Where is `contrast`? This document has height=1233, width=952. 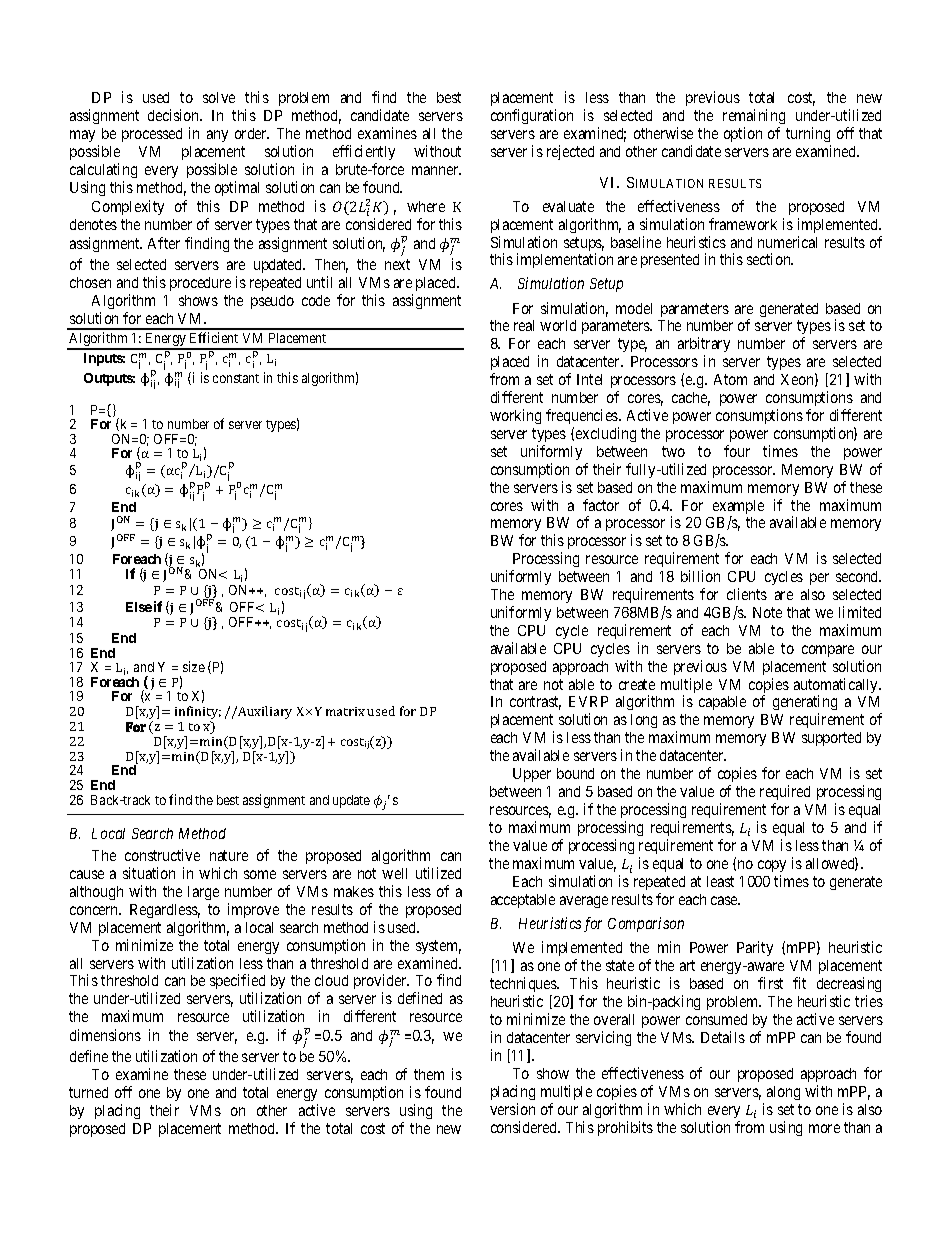 contrast is located at coordinates (535, 703).
